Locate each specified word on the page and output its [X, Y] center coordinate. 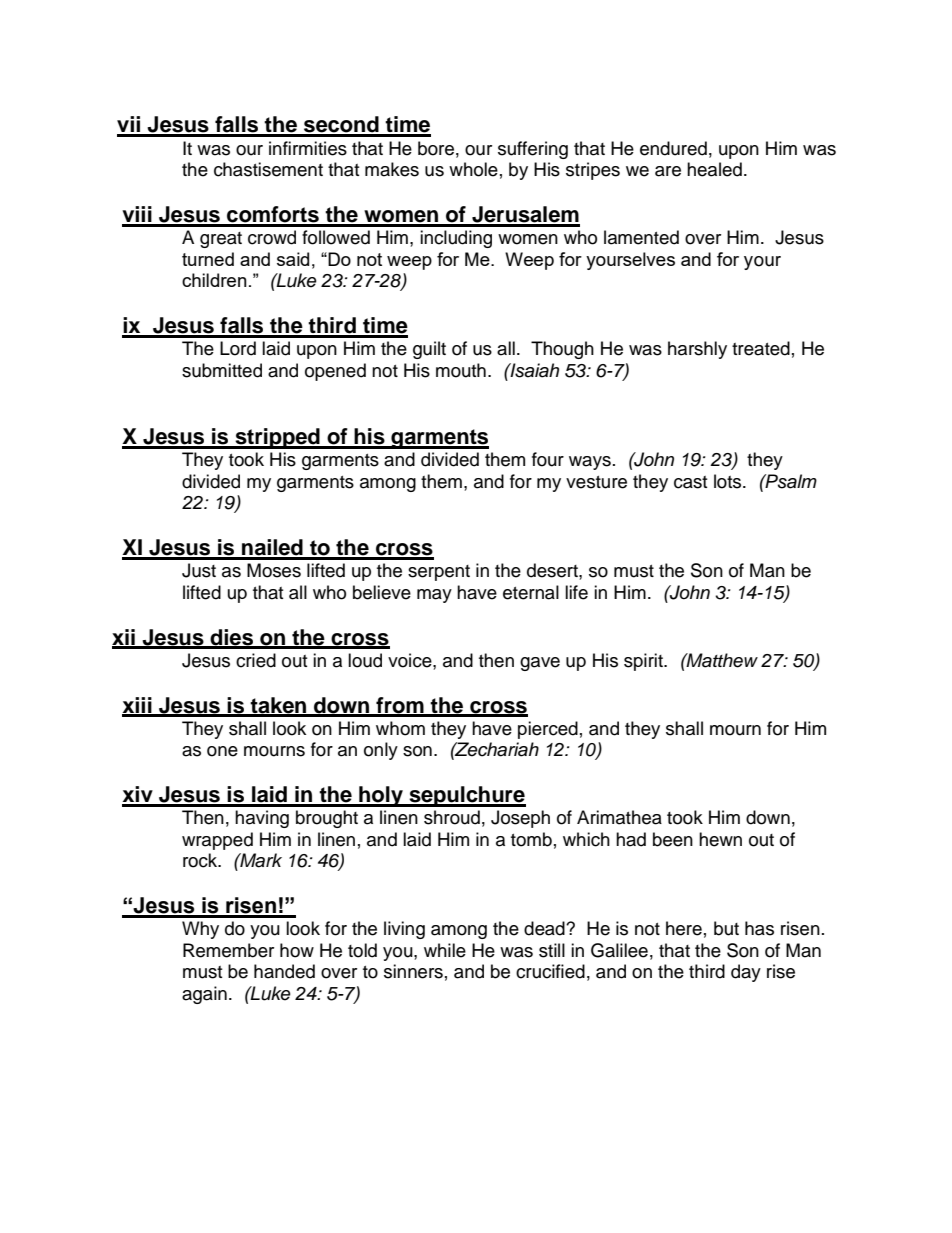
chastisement [268, 169]
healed [714, 169]
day [746, 973]
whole [473, 169]
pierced [548, 730]
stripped [277, 438]
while [445, 950]
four [548, 459]
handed [284, 971]
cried [256, 660]
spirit [644, 662]
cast [690, 482]
